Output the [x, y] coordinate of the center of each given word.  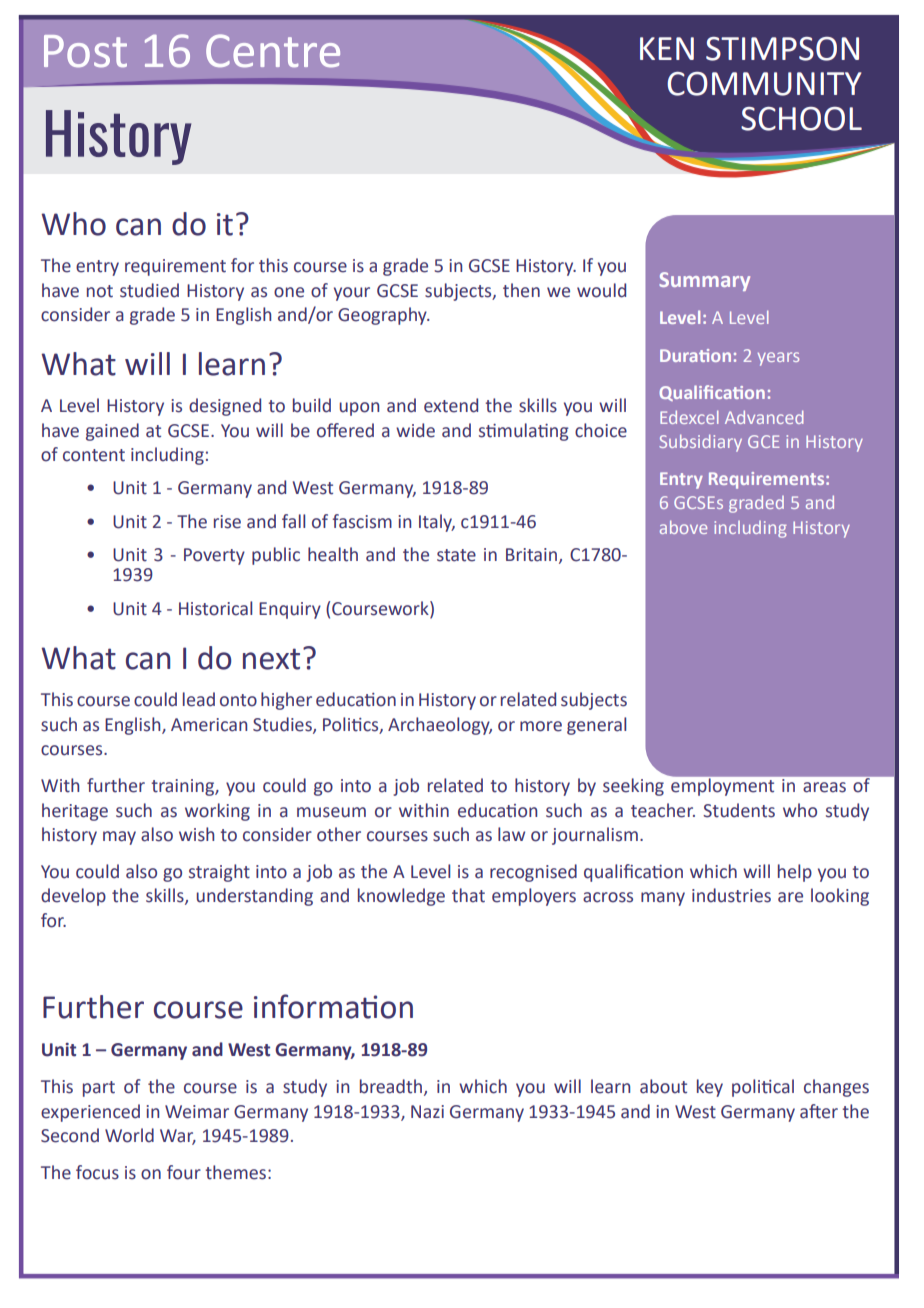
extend [451, 405]
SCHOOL [801, 119]
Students [739, 810]
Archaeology [440, 726]
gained [112, 432]
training [183, 787]
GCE [763, 441]
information [333, 1006]
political [763, 1088]
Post [85, 51]
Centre [273, 50]
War [178, 1136]
